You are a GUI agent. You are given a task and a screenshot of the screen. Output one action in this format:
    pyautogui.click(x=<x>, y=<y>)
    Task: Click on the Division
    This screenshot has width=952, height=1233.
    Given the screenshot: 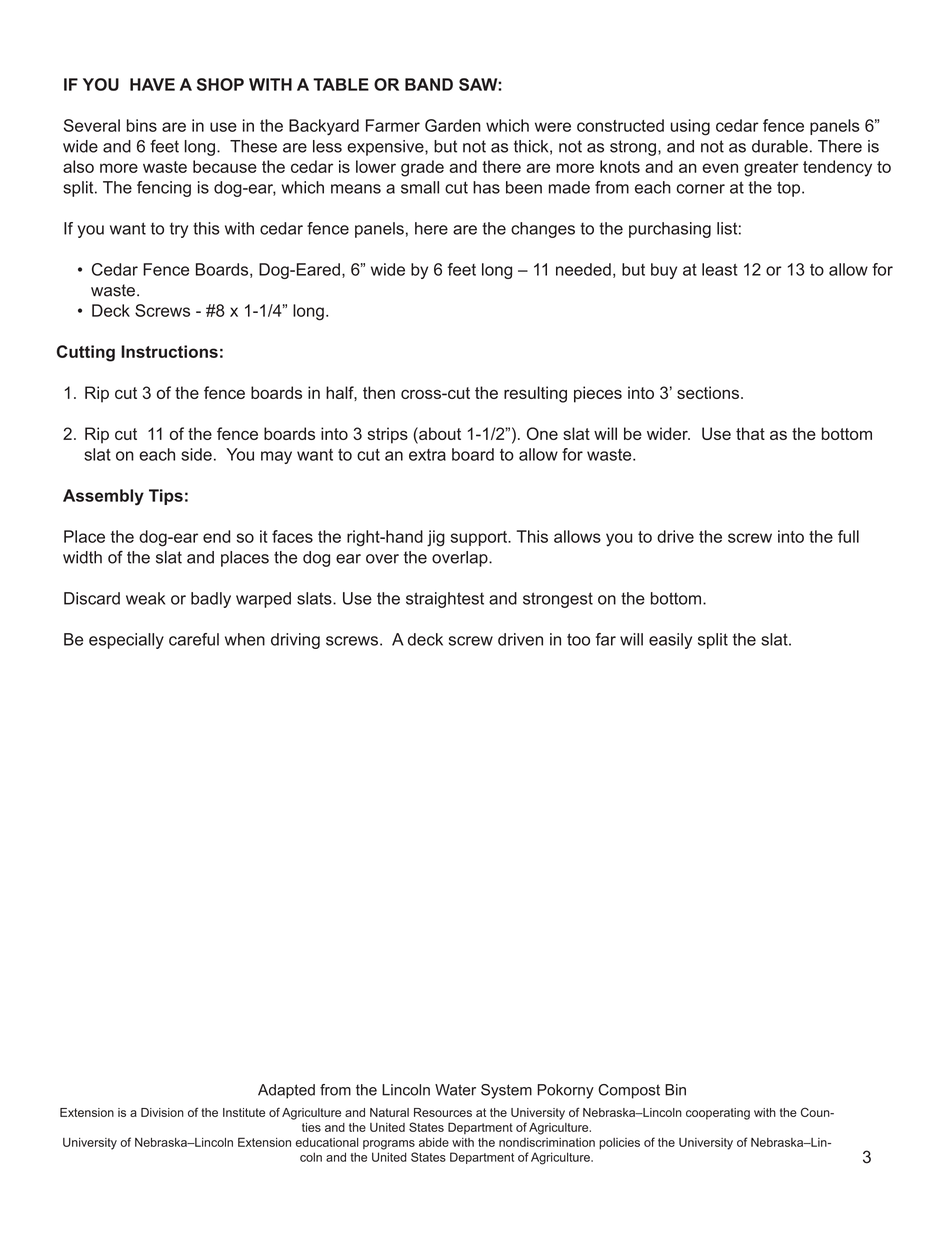 What is the action you would take?
    pyautogui.click(x=162, y=1112)
